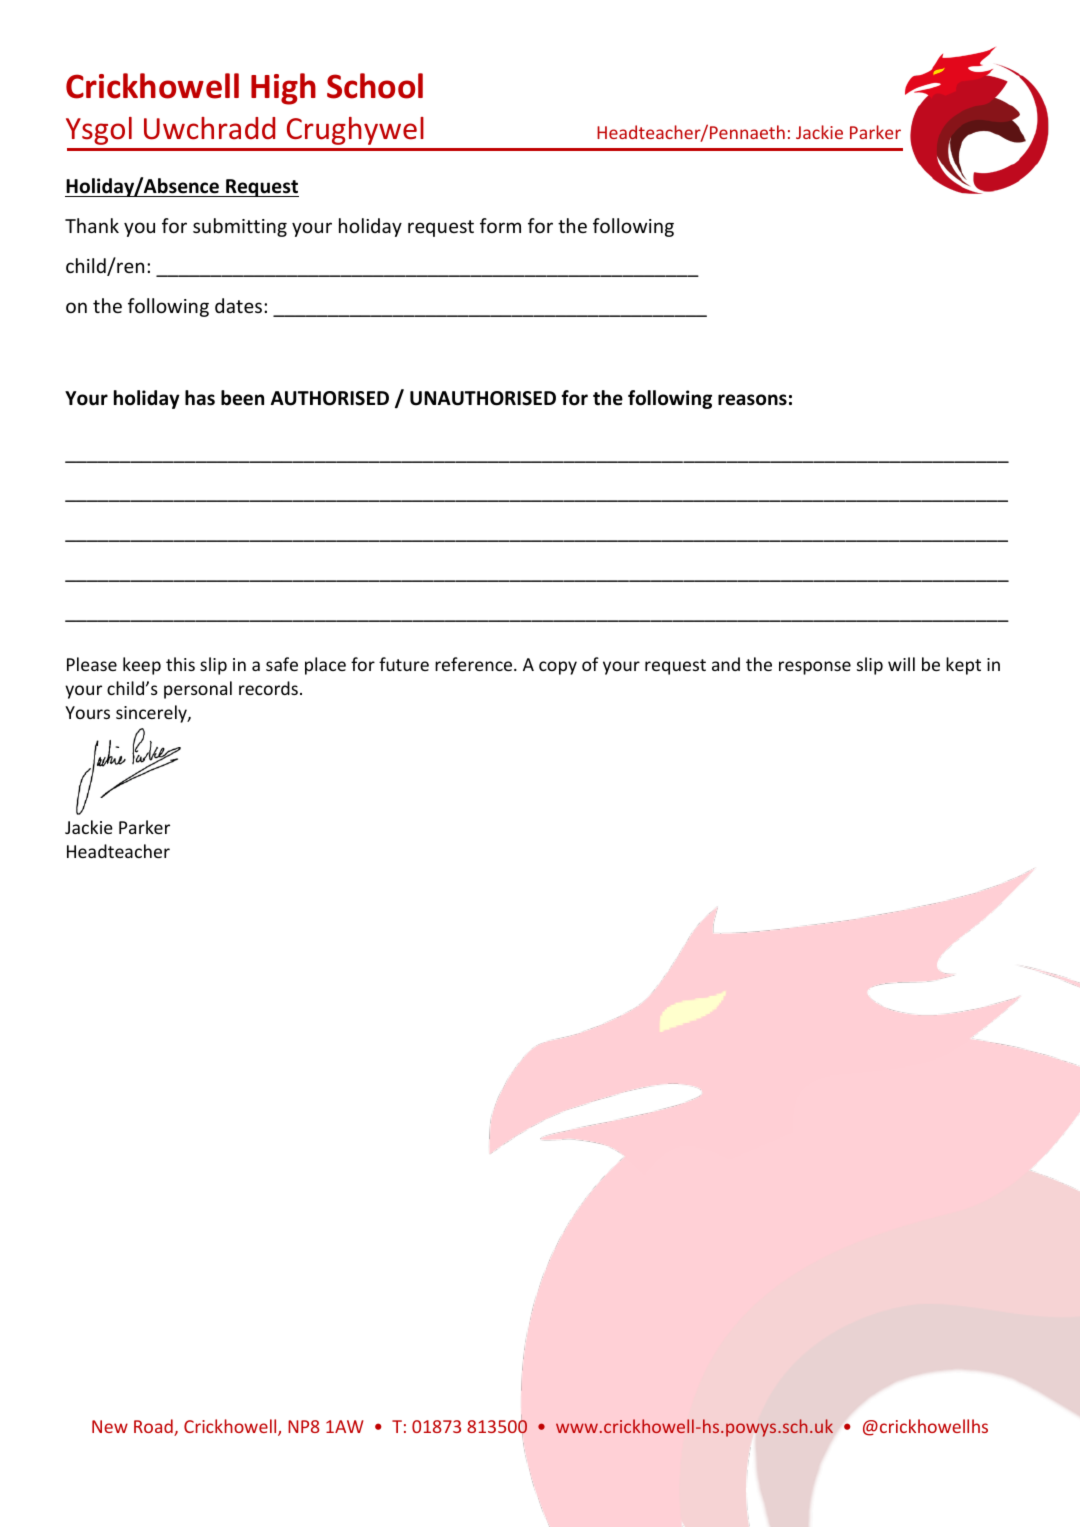 This screenshot has height=1527, width=1080. Describe the element at coordinates (283, 89) in the screenshot. I see `High` at that location.
